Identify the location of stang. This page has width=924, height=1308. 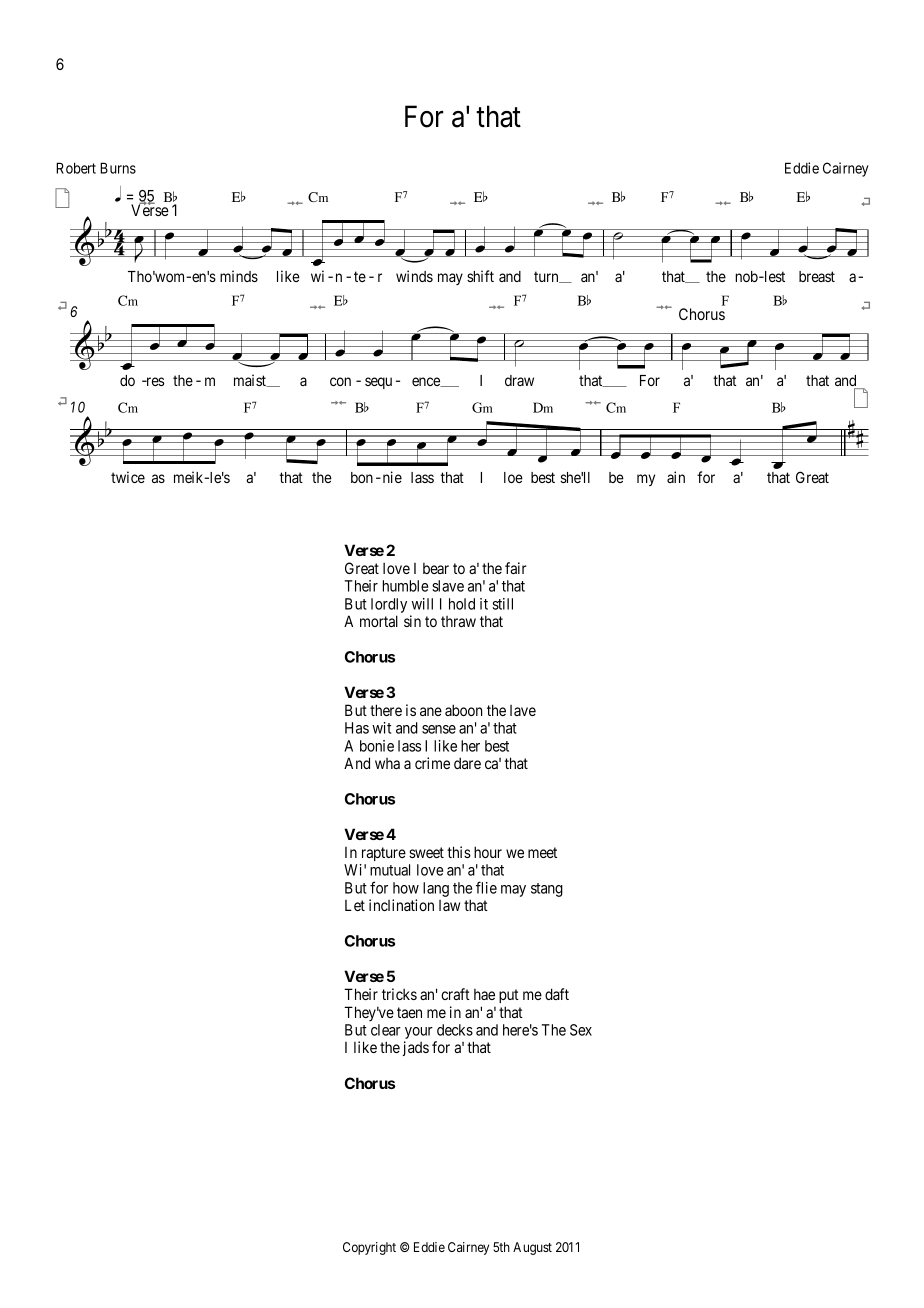
(547, 890).
